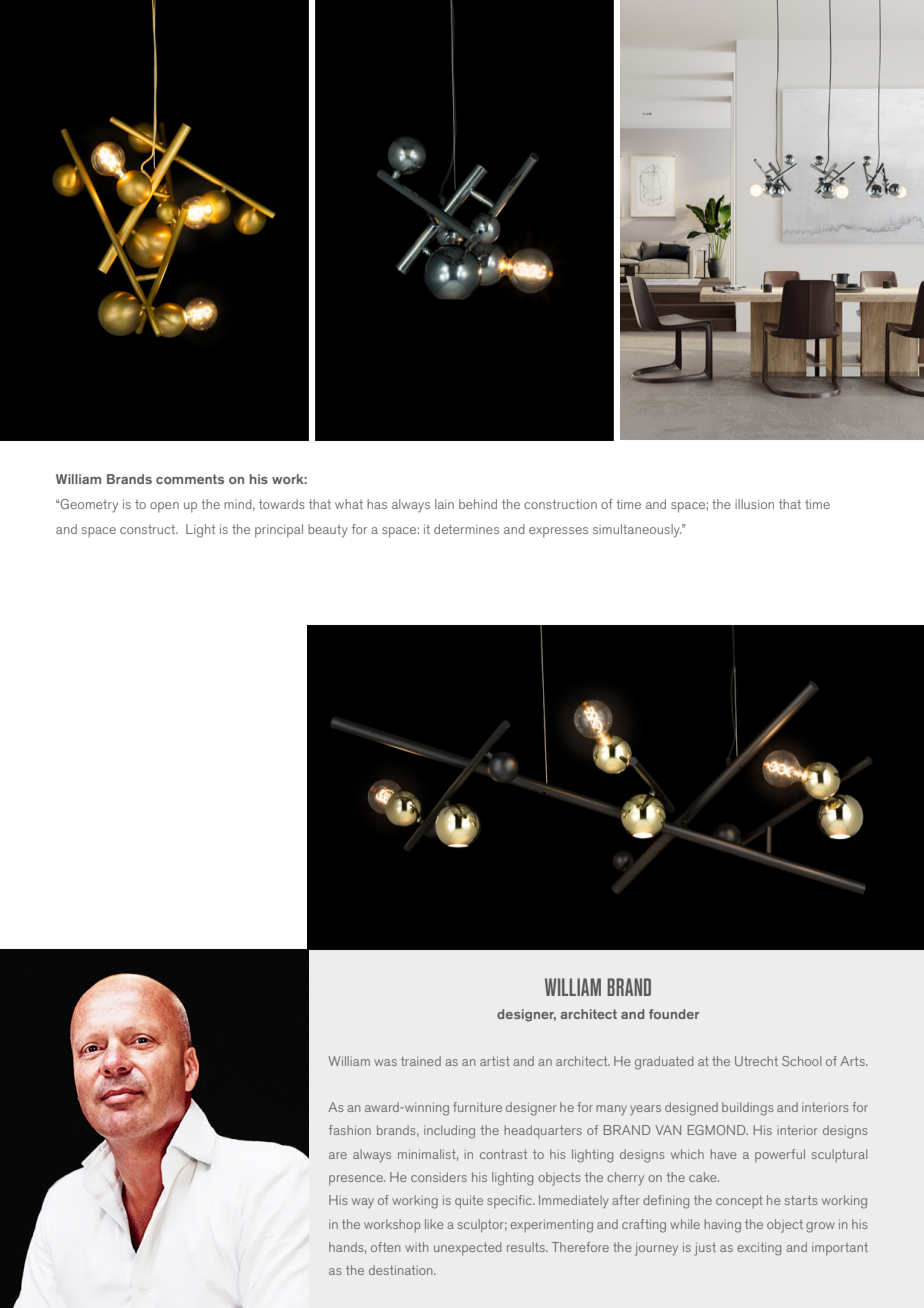 The height and width of the document is (1308, 924). What do you see at coordinates (674, 1014) in the document?
I see `founder` at bounding box center [674, 1014].
